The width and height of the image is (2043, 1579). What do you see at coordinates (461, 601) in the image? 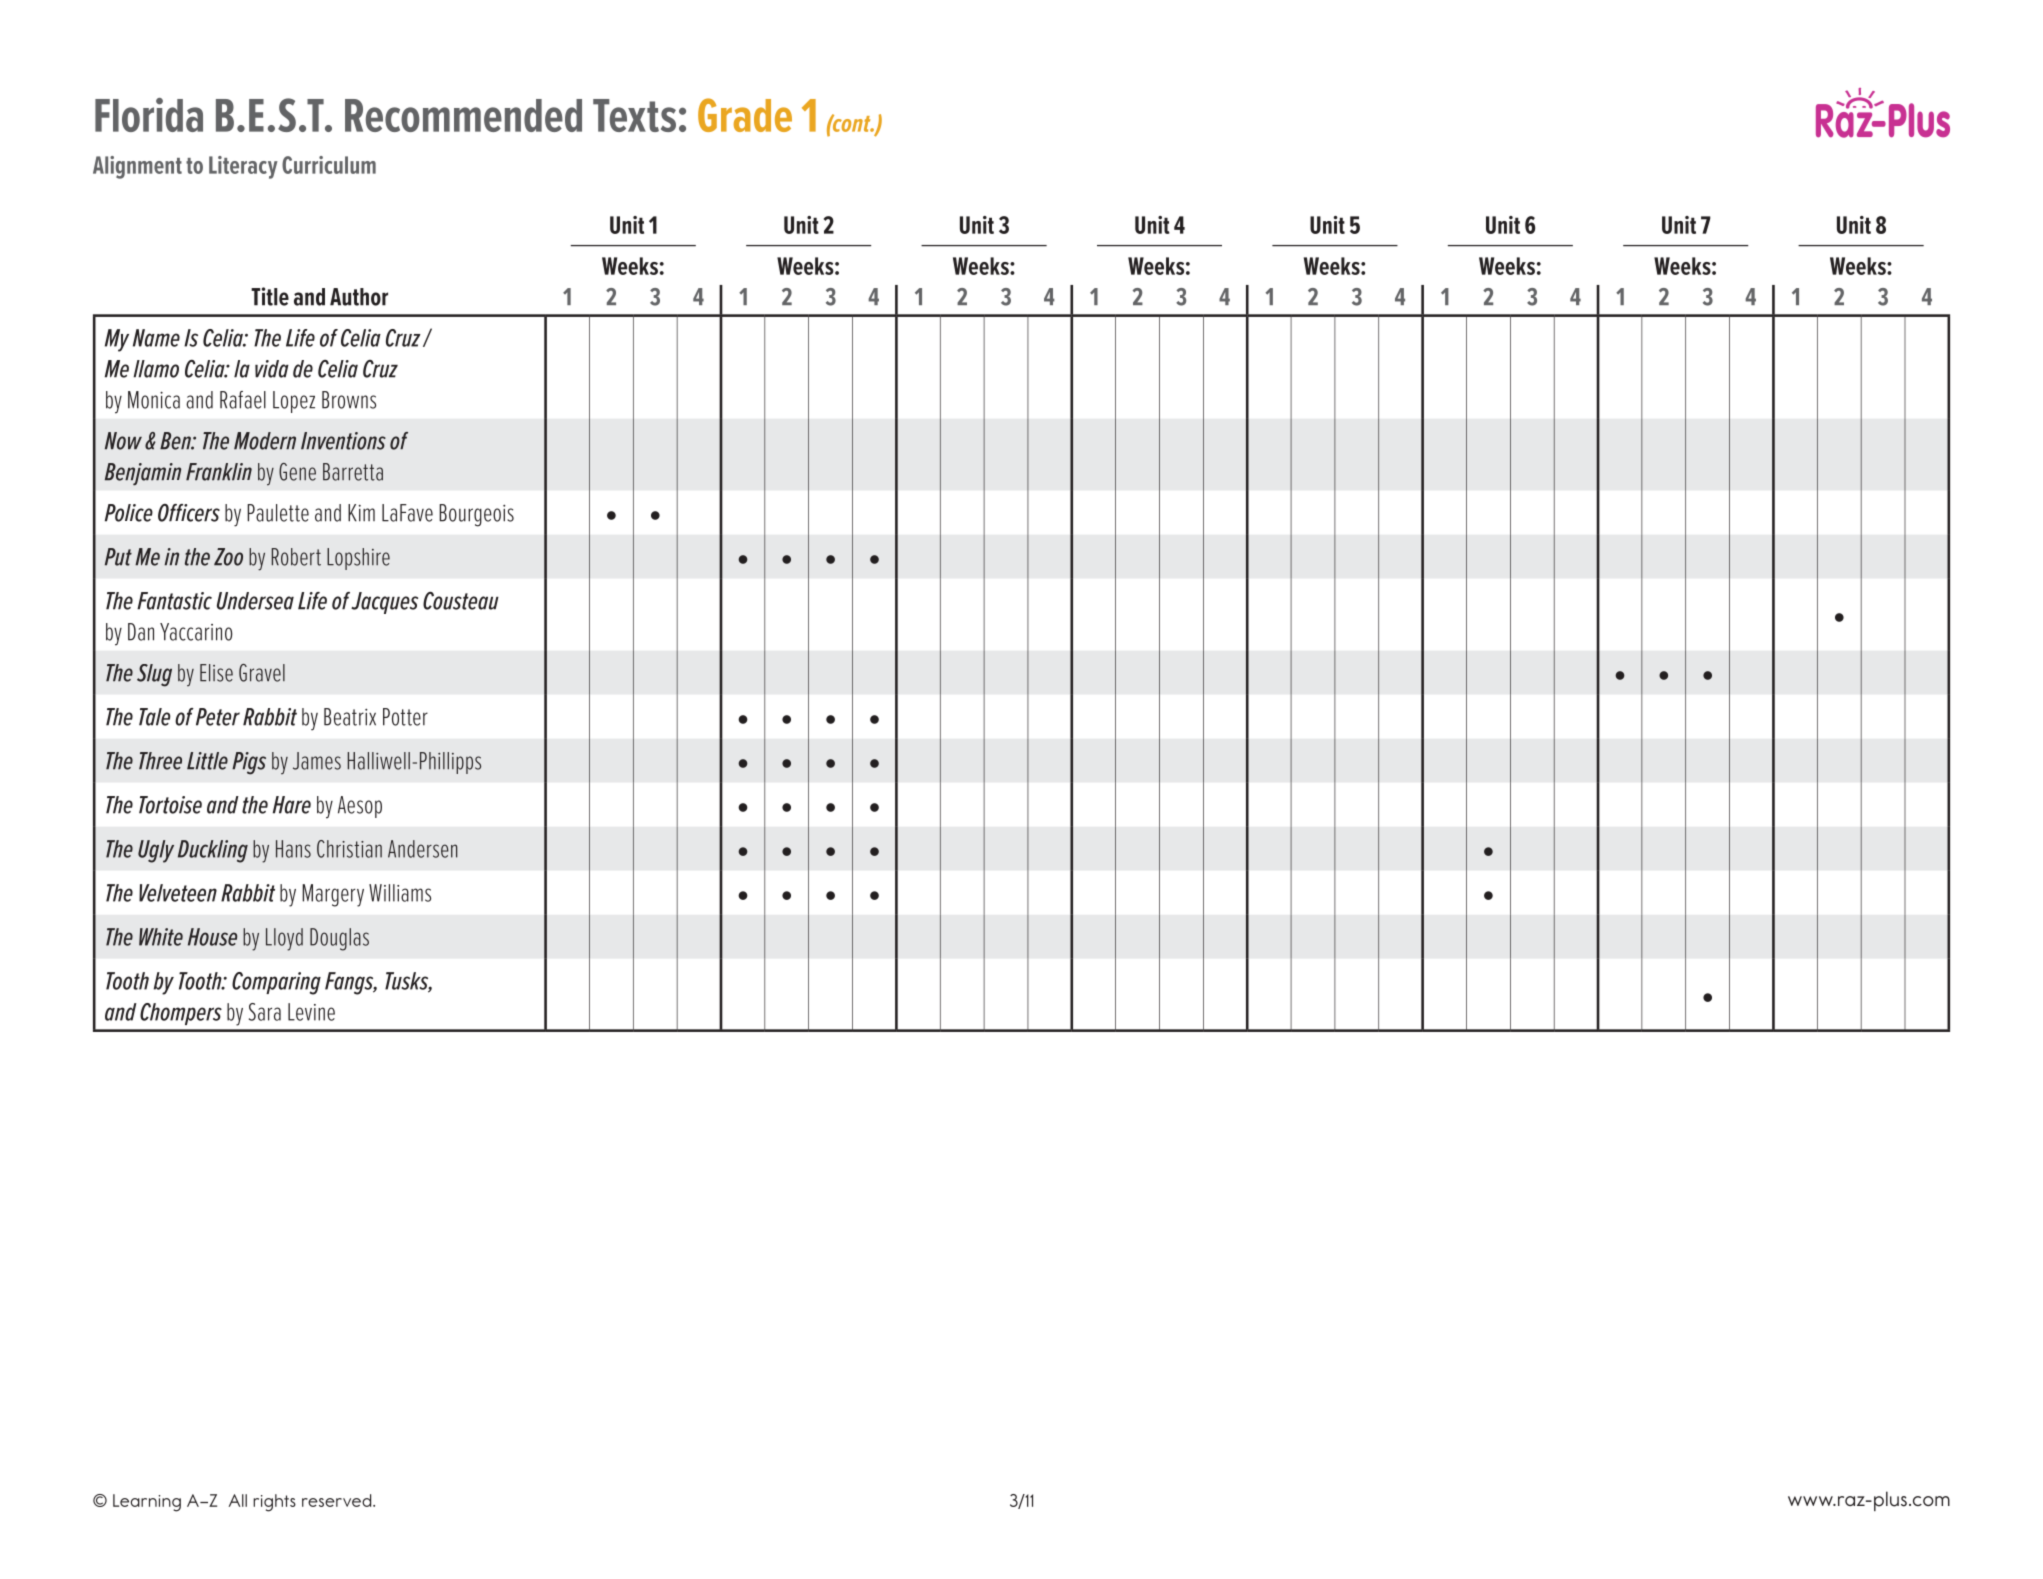
I see `Cousteau` at bounding box center [461, 601].
